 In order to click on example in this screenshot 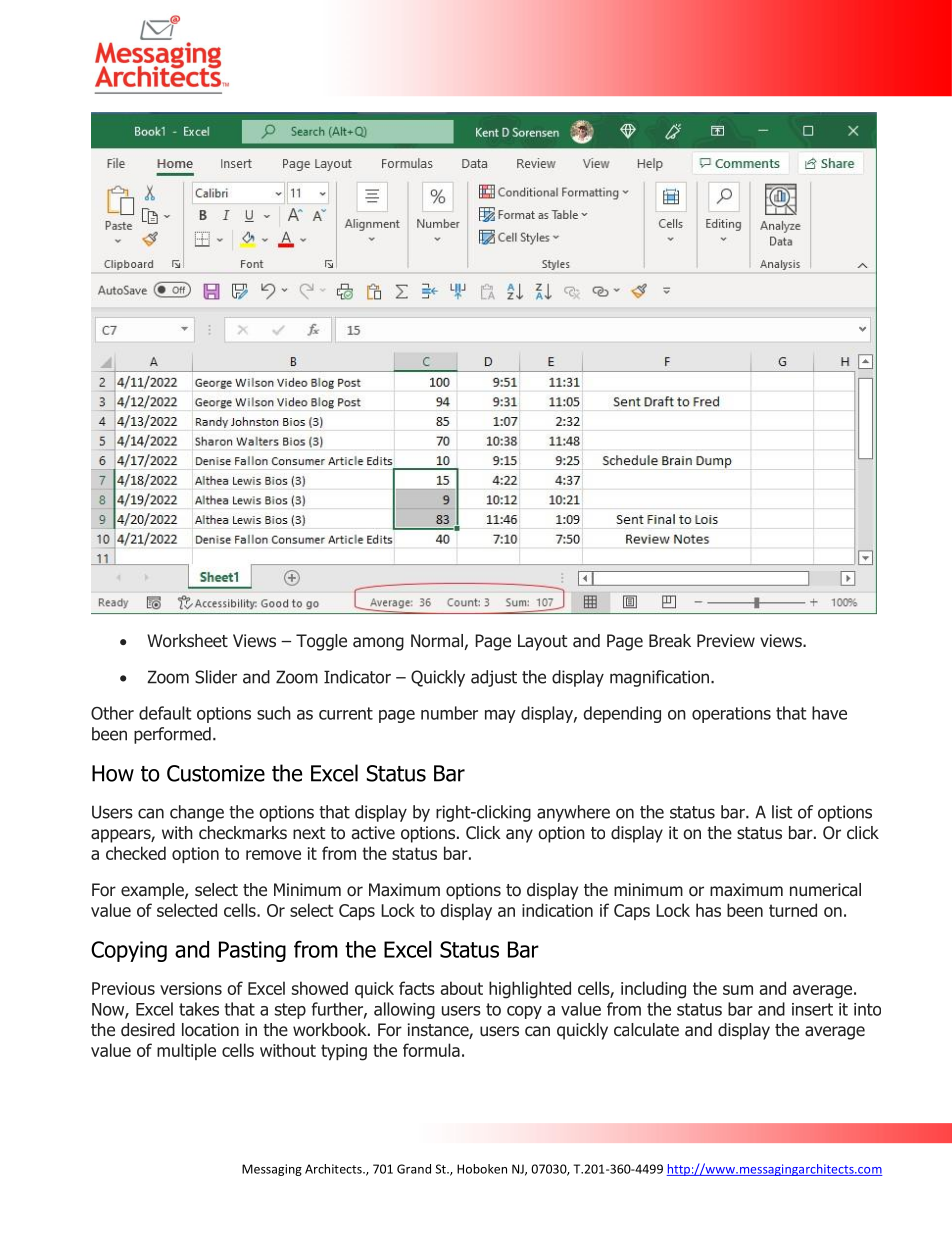, I will do `click(153, 891)`.
